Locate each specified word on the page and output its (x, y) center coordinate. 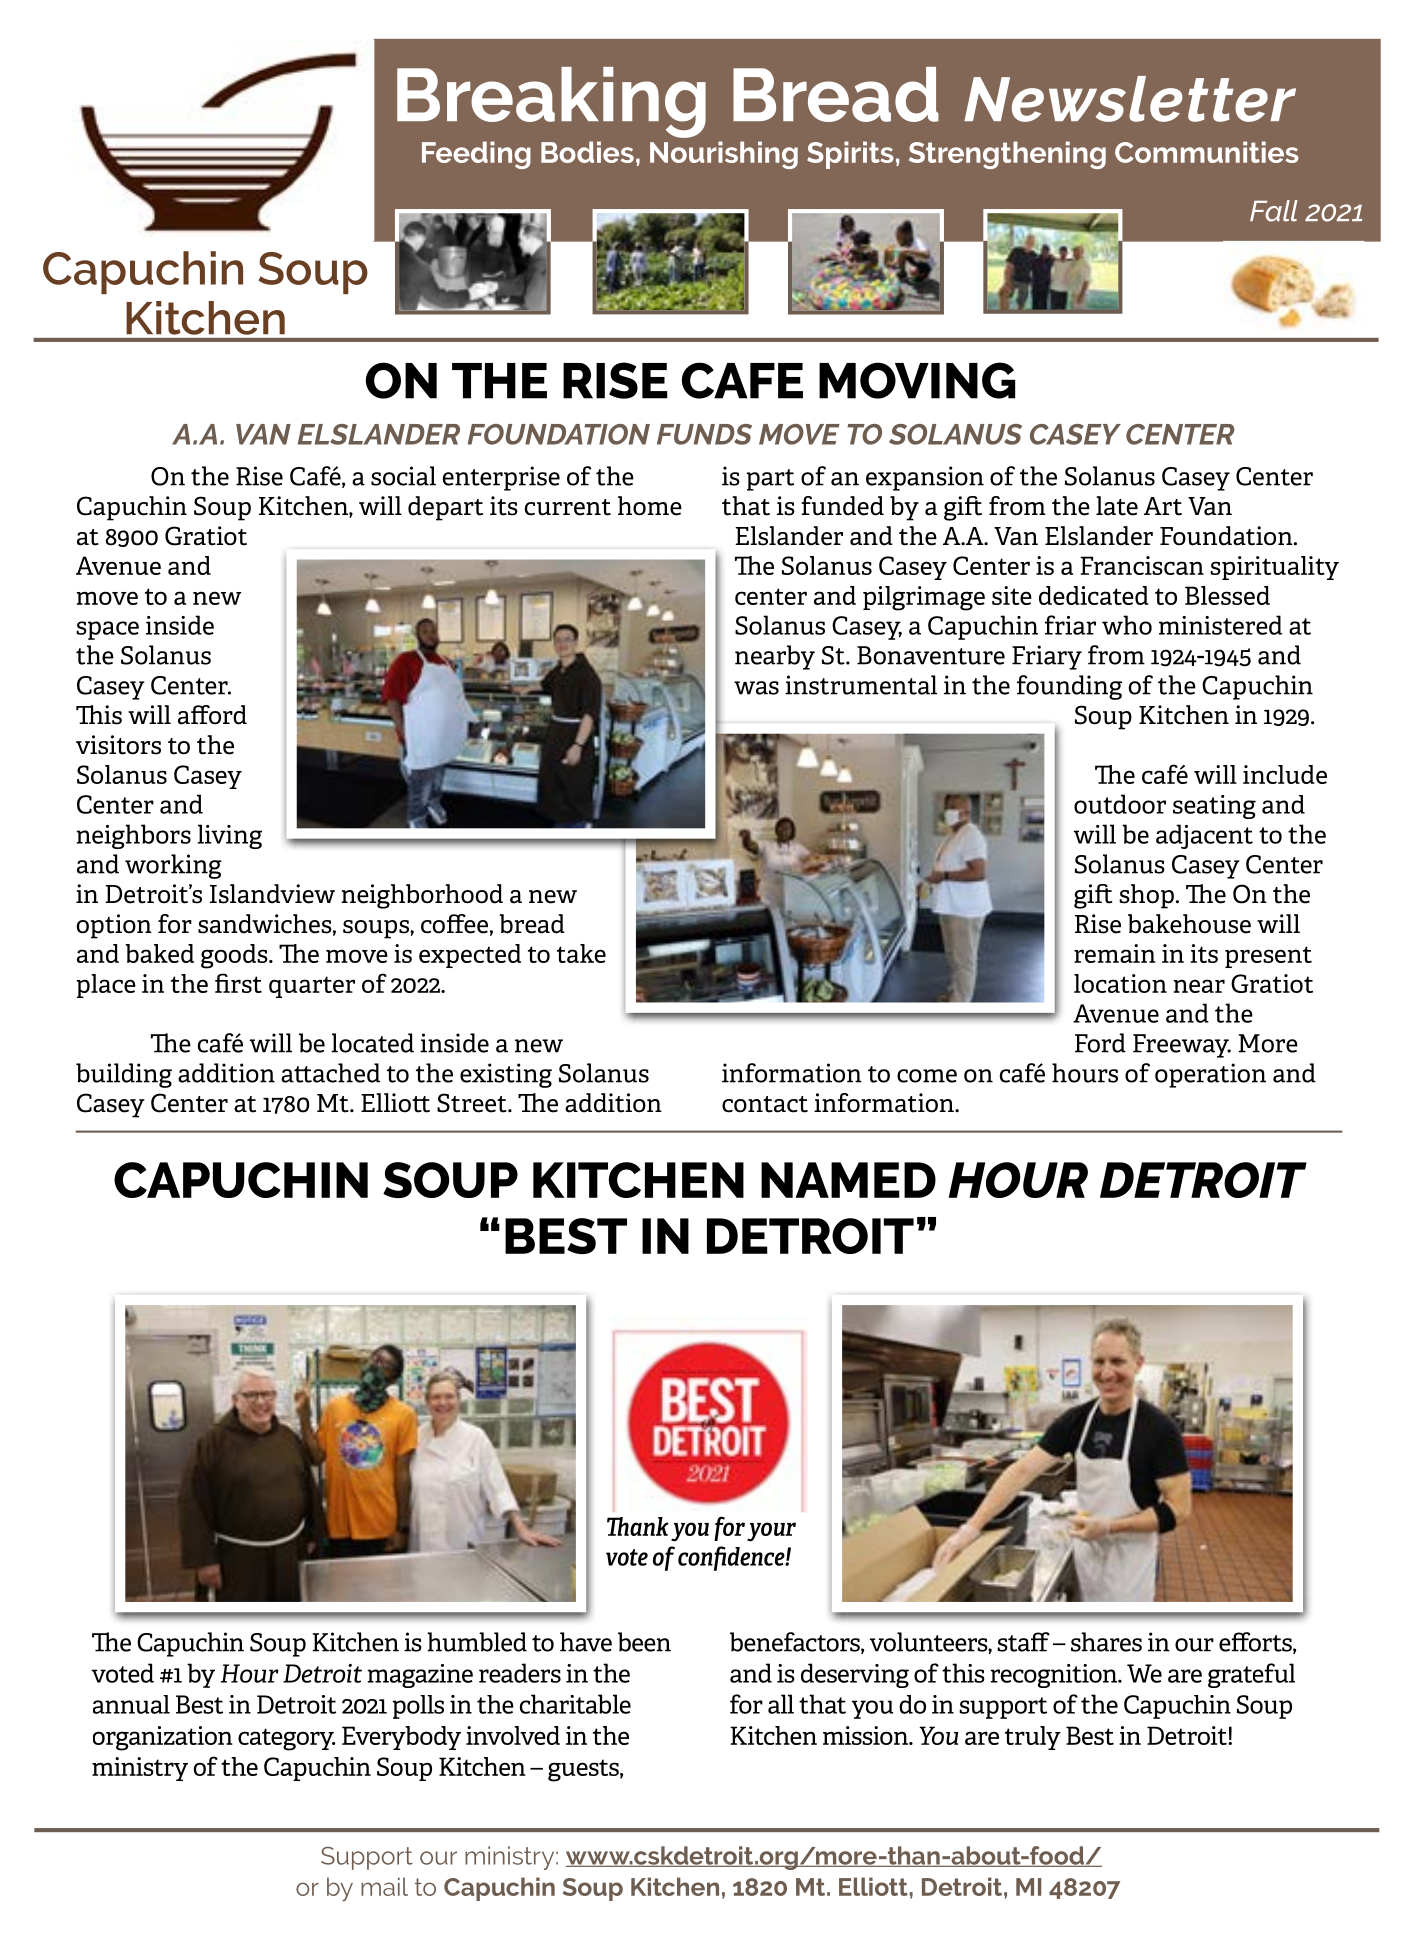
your (771, 1532)
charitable (575, 1704)
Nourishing (724, 155)
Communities (1207, 152)
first (238, 983)
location (1120, 983)
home (650, 506)
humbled (477, 1642)
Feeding (476, 155)
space (107, 630)
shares (1106, 1642)
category (286, 1739)
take (581, 953)
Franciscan (1142, 565)
